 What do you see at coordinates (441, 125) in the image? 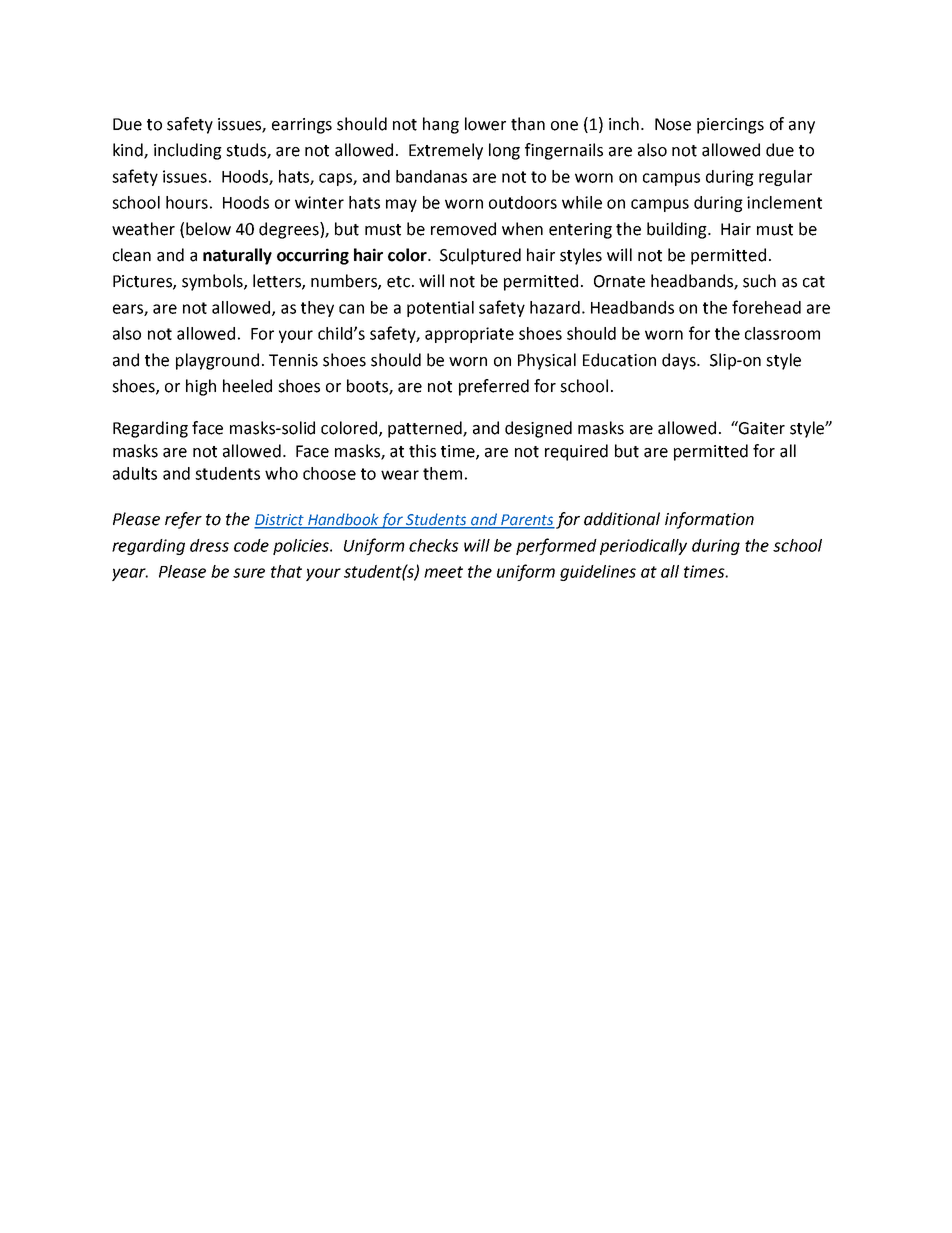
I see `hang` at bounding box center [441, 125].
